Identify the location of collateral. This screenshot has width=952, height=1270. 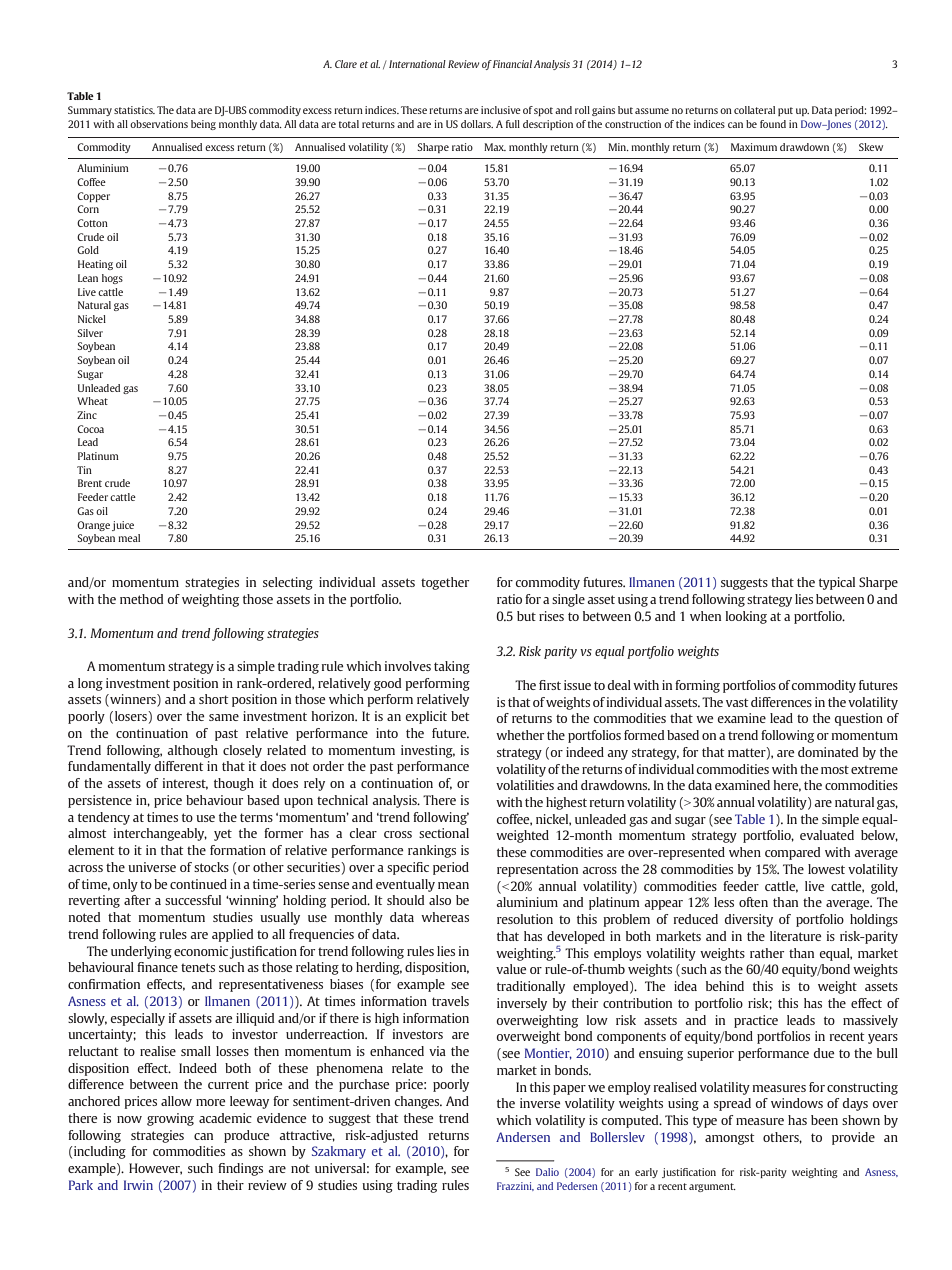
(754, 110).
